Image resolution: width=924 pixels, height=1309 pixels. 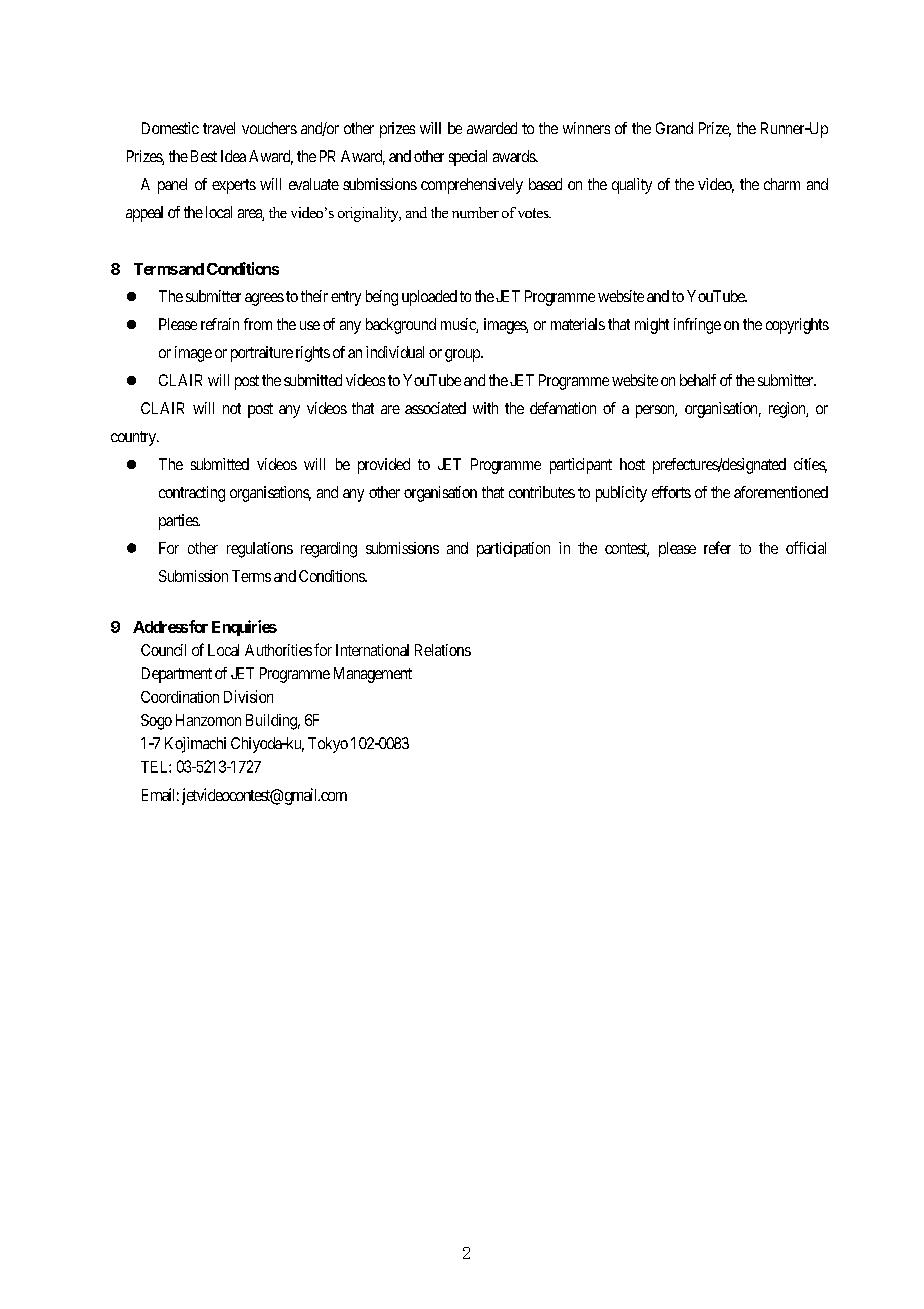 What do you see at coordinates (328, 745) in the screenshot?
I see `Tokyo` at bounding box center [328, 745].
